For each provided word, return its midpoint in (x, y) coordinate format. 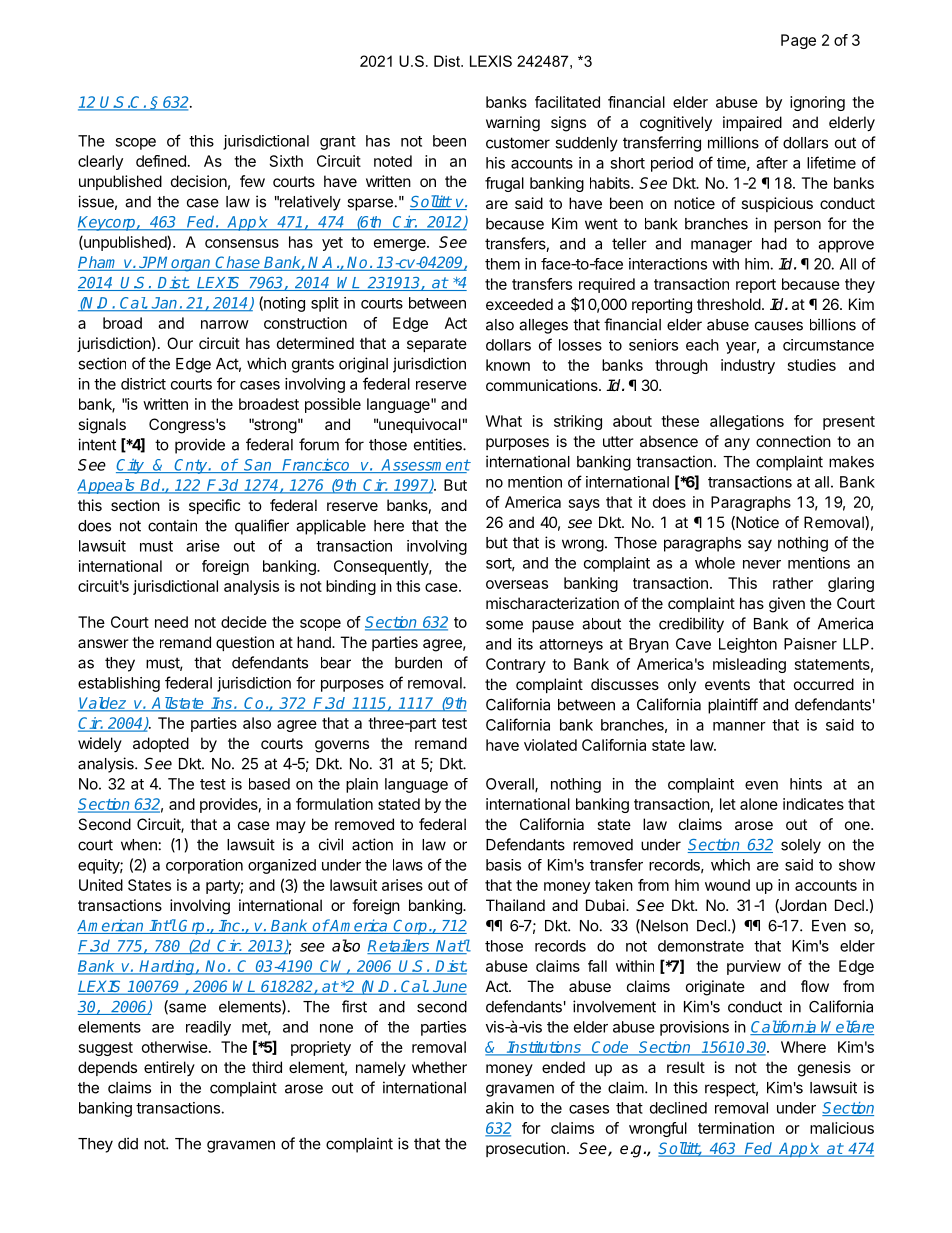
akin (500, 1108)
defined (161, 161)
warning (513, 124)
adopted (161, 744)
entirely (169, 1068)
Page (798, 41)
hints (806, 784)
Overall (511, 785)
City (131, 466)
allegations (747, 422)
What (504, 421)
